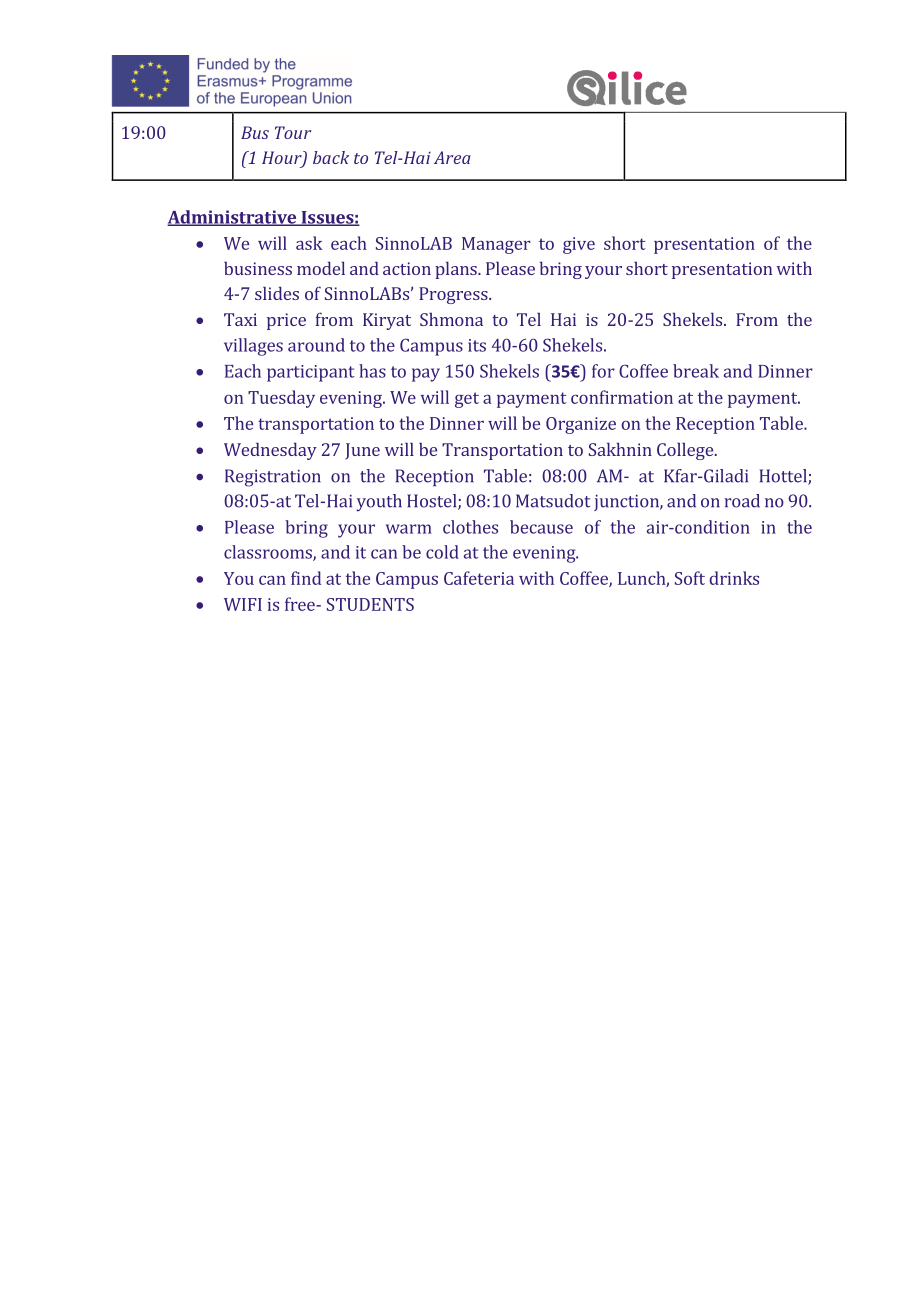 This image has width=924, height=1308. I want to click on break, so click(696, 371).
